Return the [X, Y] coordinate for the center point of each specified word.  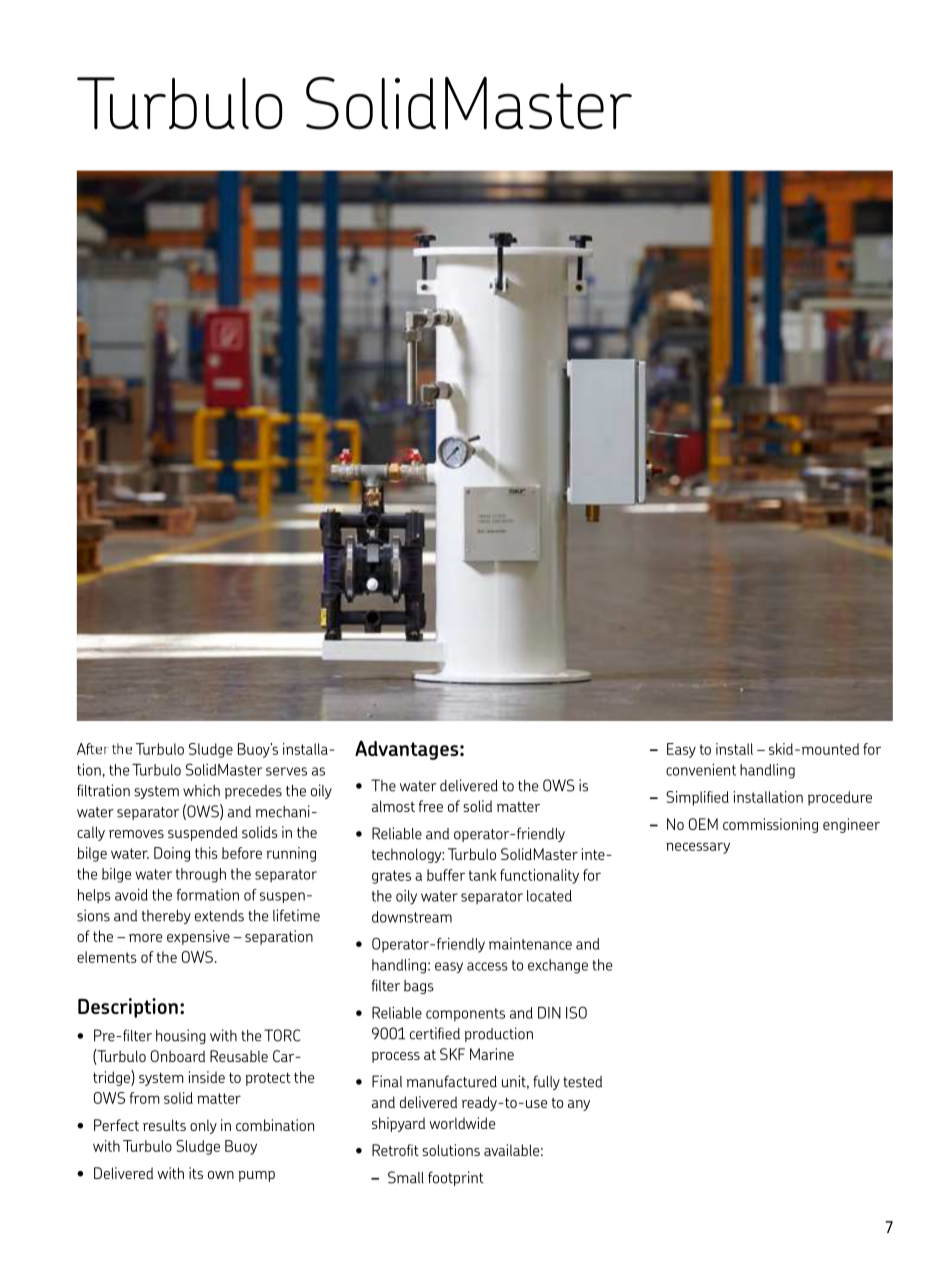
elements [107, 957]
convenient [701, 770]
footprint [456, 1178]
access [487, 966]
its [196, 1173]
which [201, 790]
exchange [558, 966]
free [430, 806]
